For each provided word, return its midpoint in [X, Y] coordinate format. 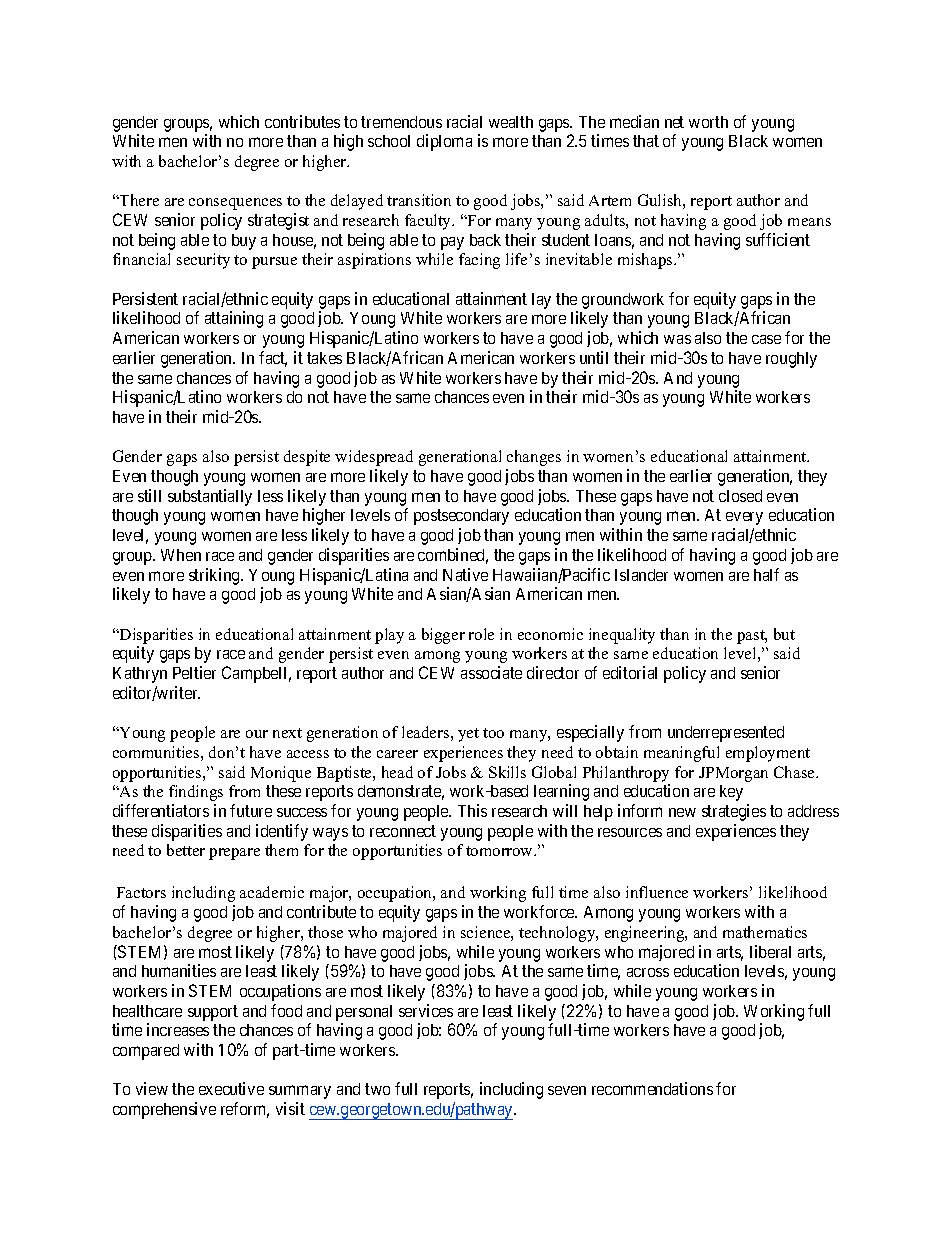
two [377, 1089]
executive [231, 1088]
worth [708, 122]
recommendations [652, 1088]
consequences [235, 204]
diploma [444, 142]
